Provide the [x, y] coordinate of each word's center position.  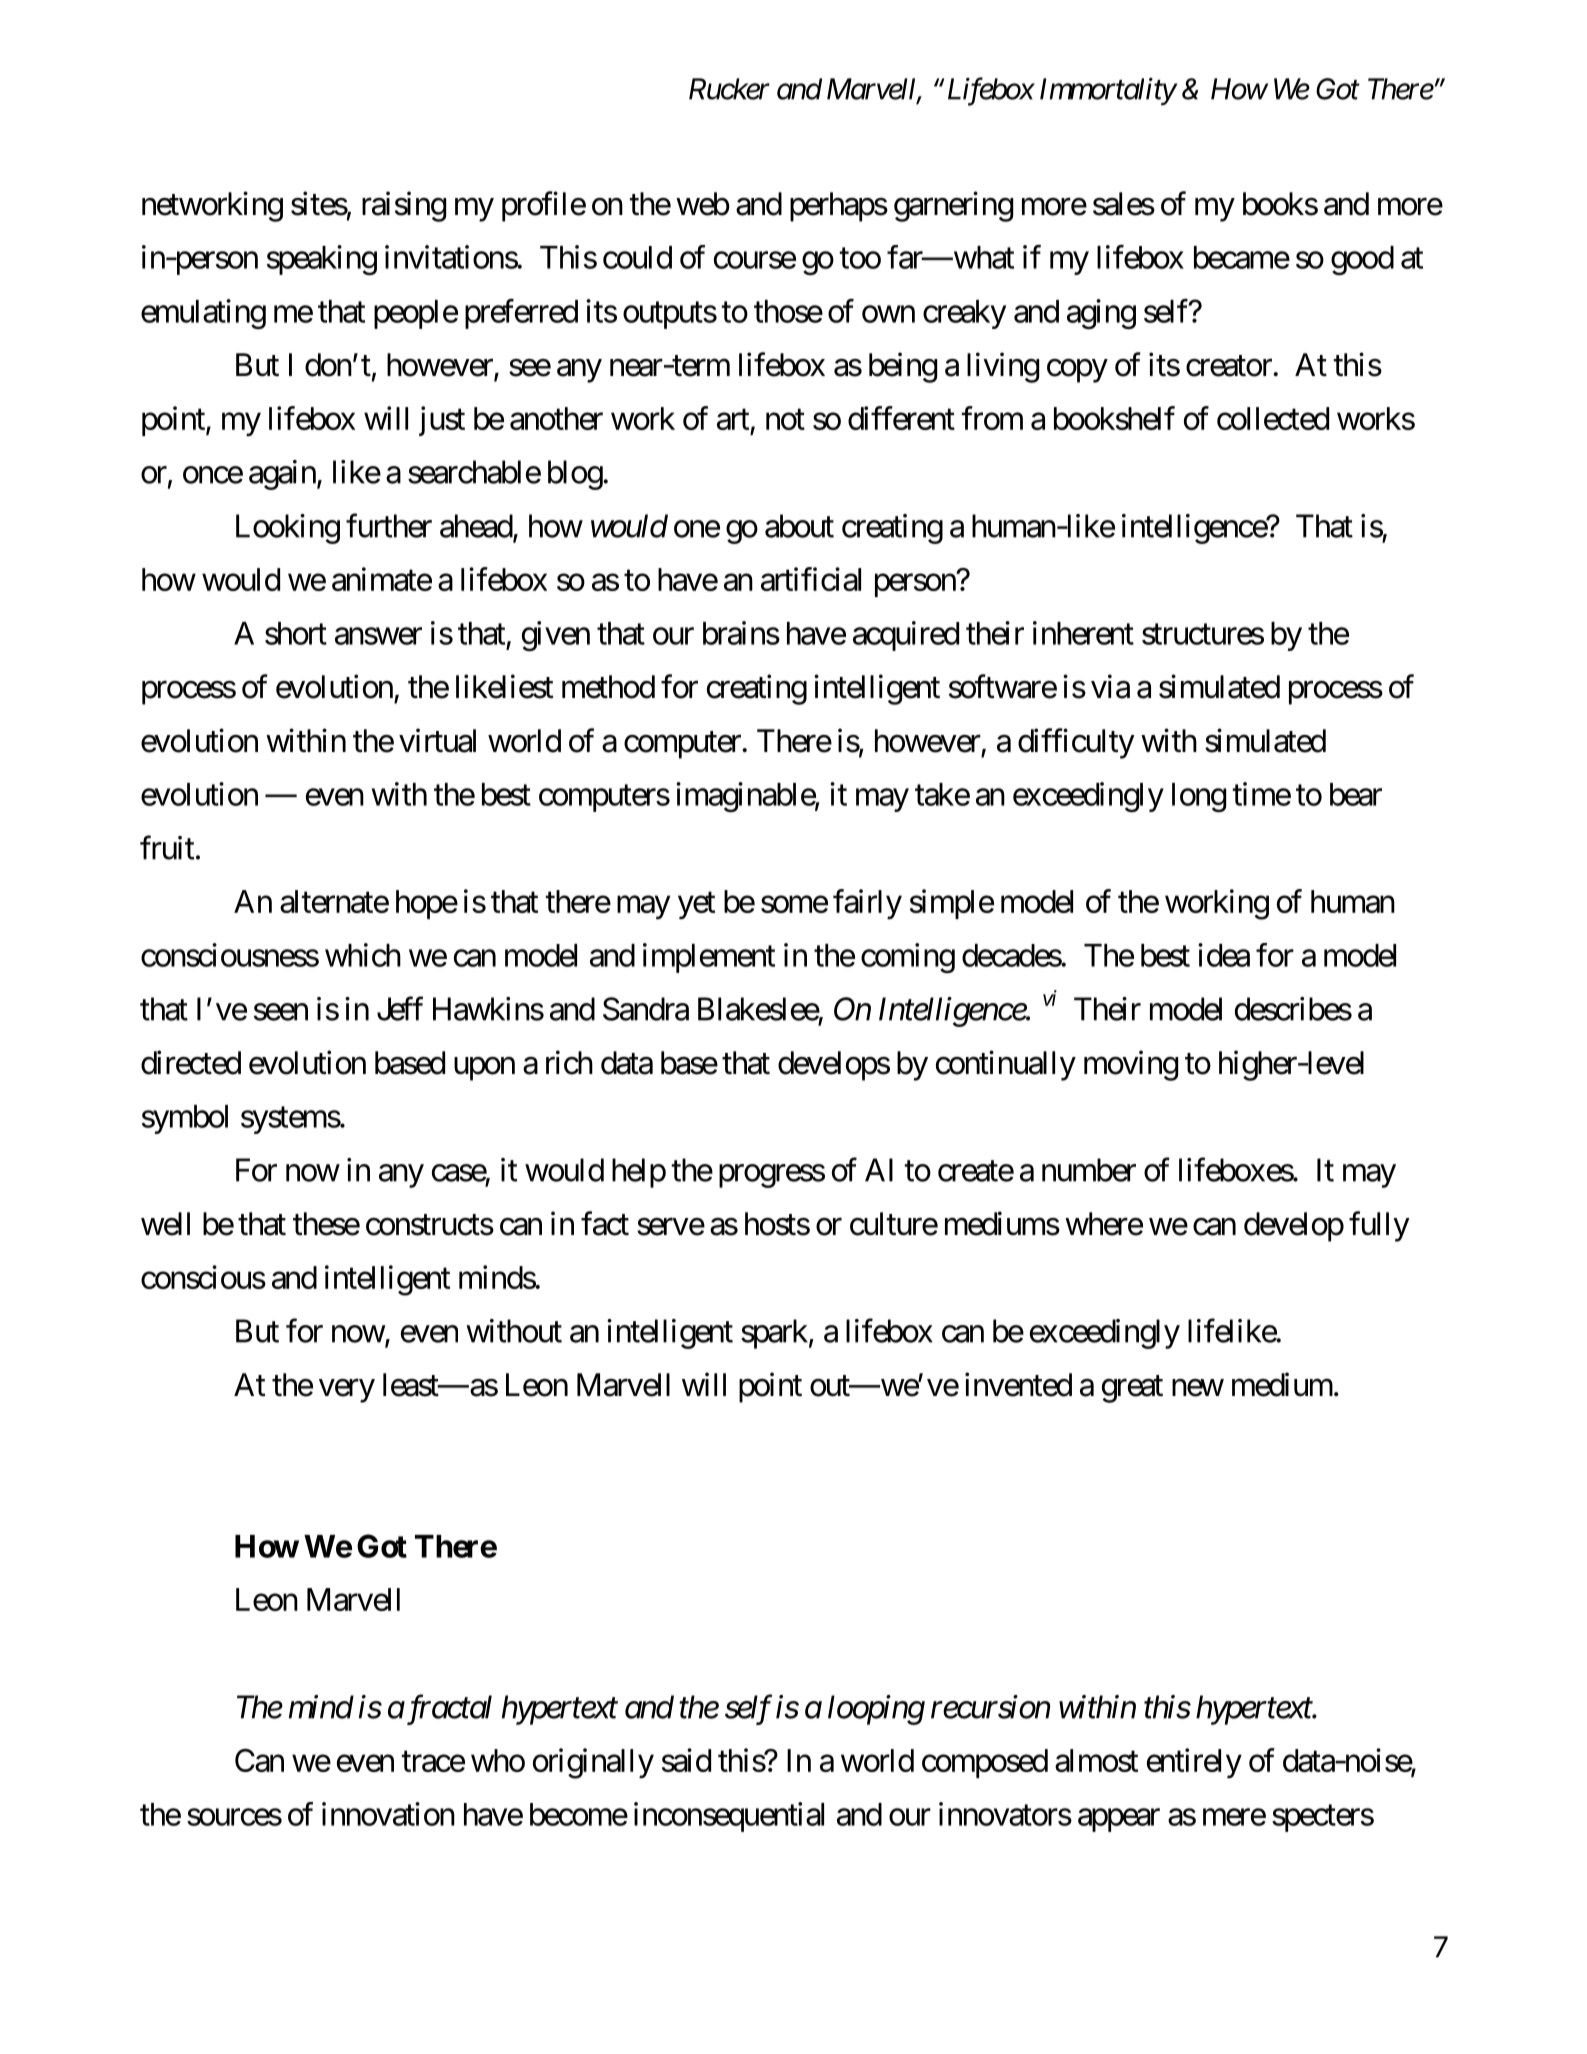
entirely [1194, 1763]
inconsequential [729, 1817]
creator [1230, 366]
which [363, 955]
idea [1224, 955]
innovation [388, 1814]
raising [404, 206]
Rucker [729, 89]
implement [709, 958]
